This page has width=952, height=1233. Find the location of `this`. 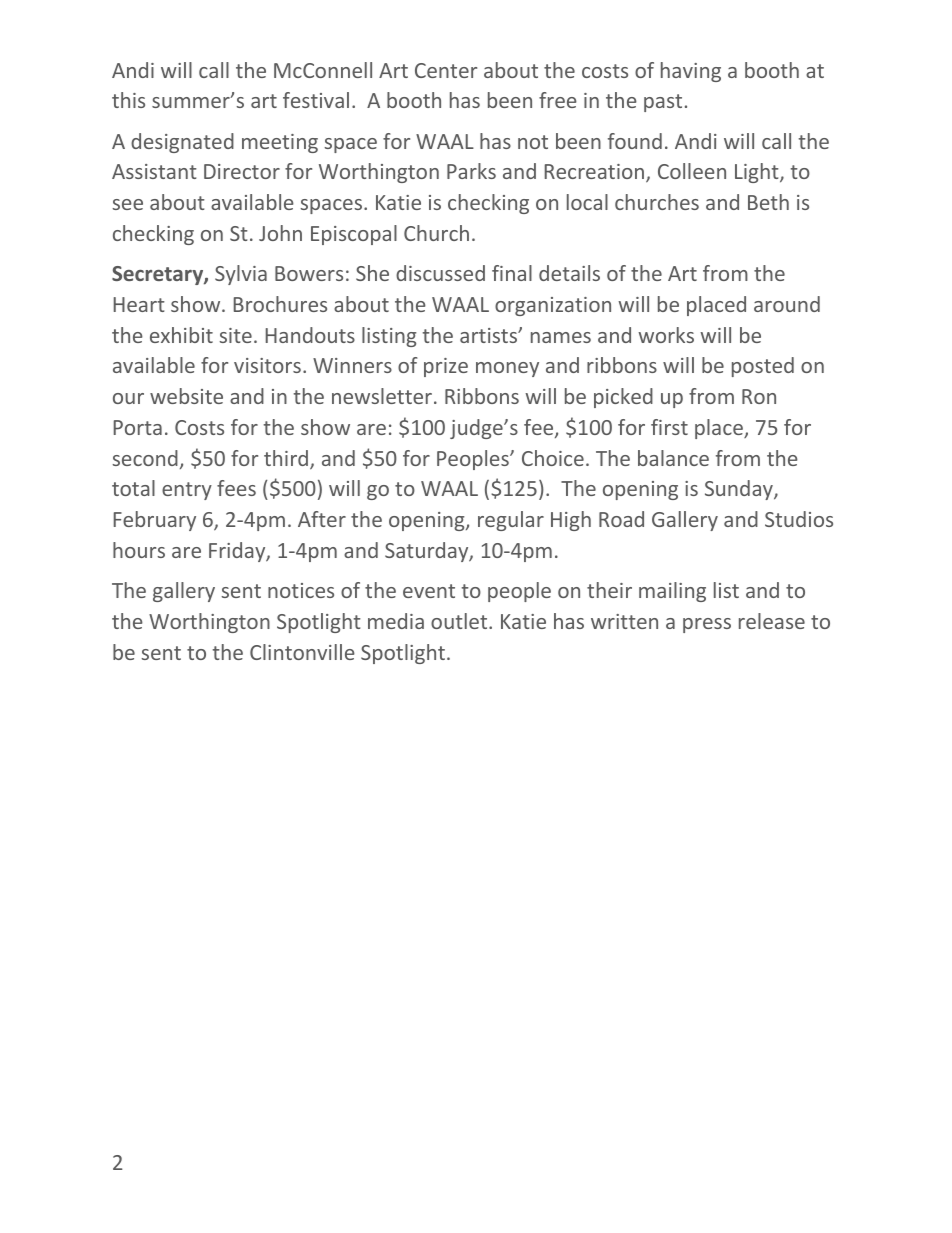

this is located at coordinates (128, 100).
